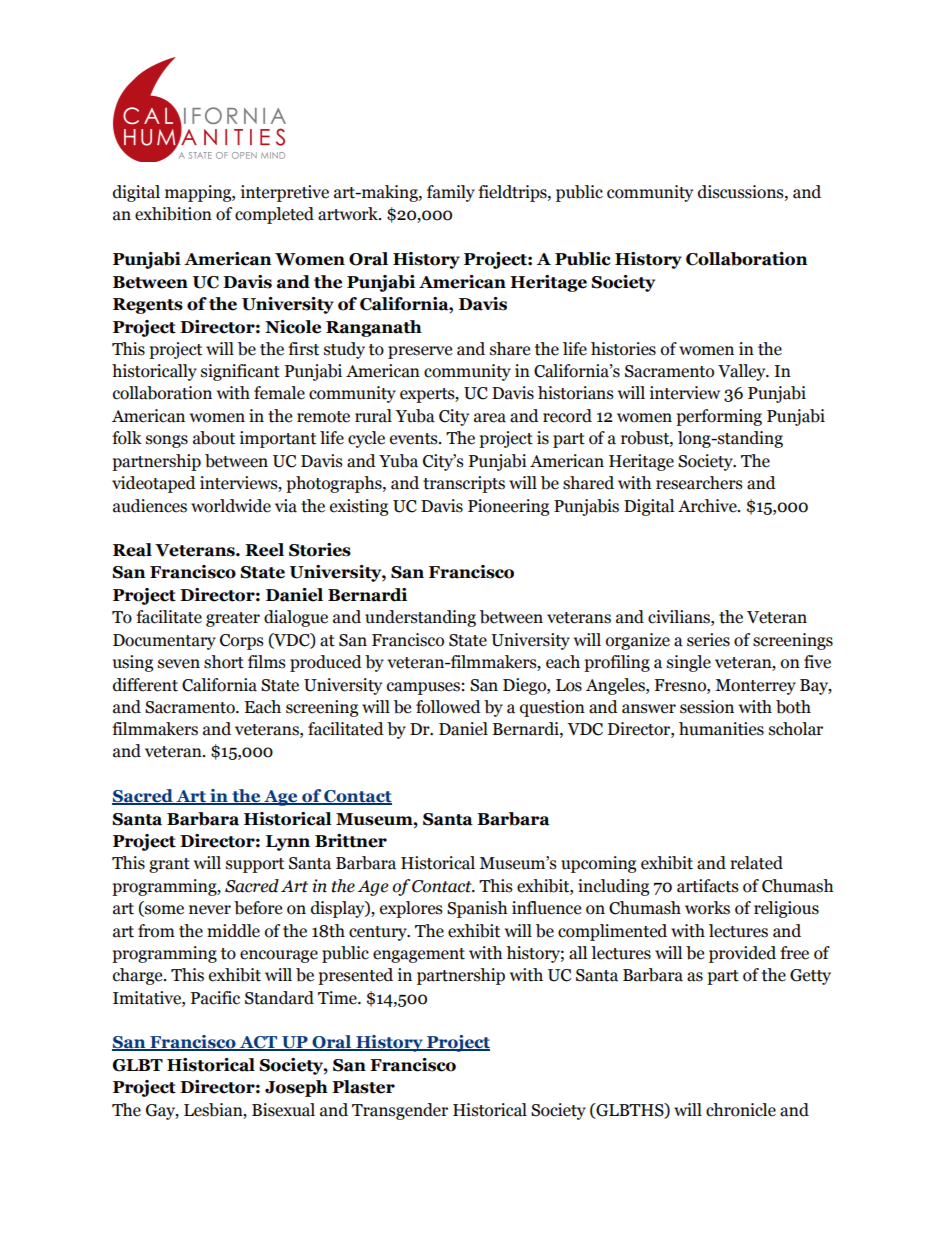  Describe the element at coordinates (708, 506) in the screenshot. I see `Archive` at that location.
